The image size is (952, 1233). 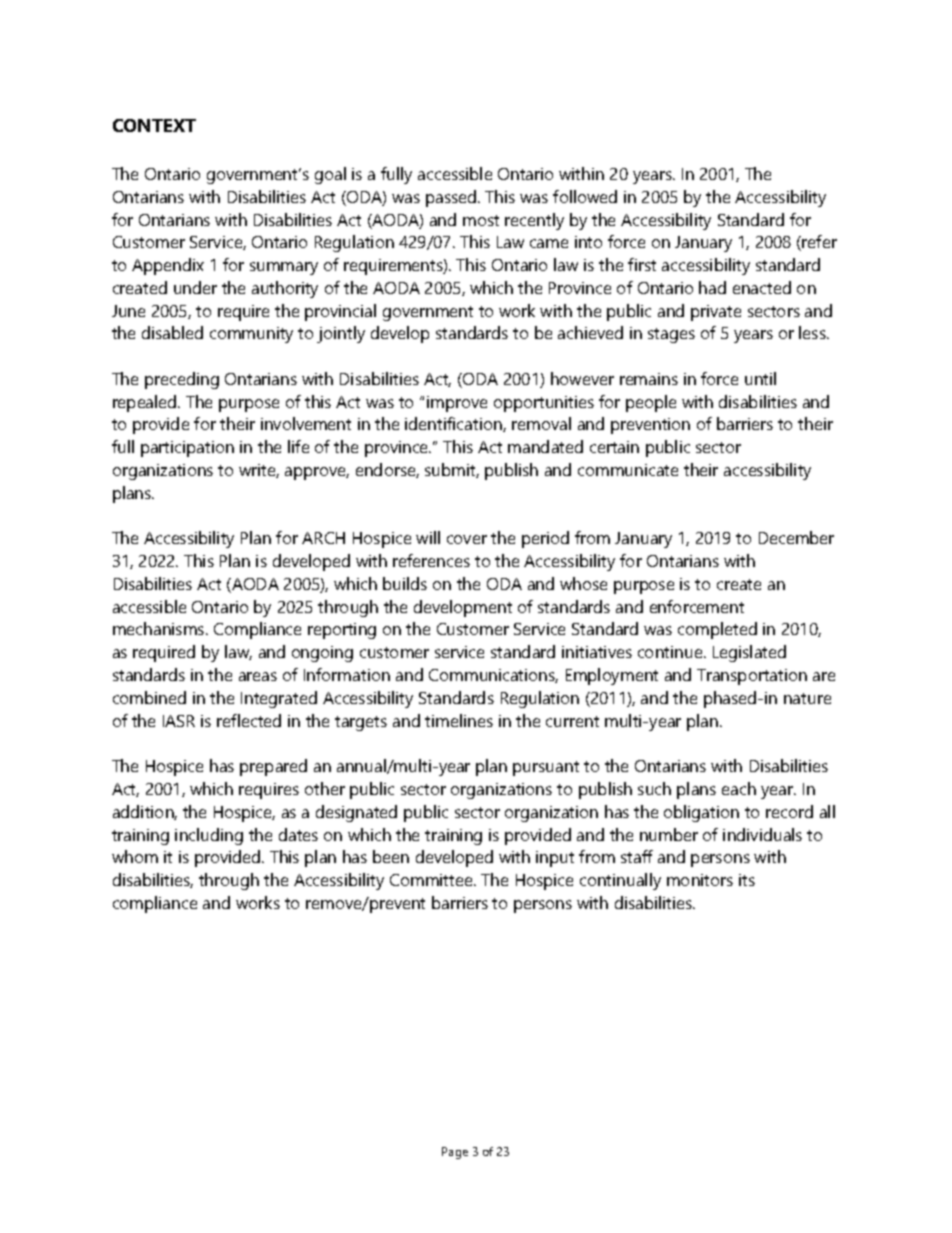 What do you see at coordinates (455, 1153) in the document?
I see `Page` at bounding box center [455, 1153].
